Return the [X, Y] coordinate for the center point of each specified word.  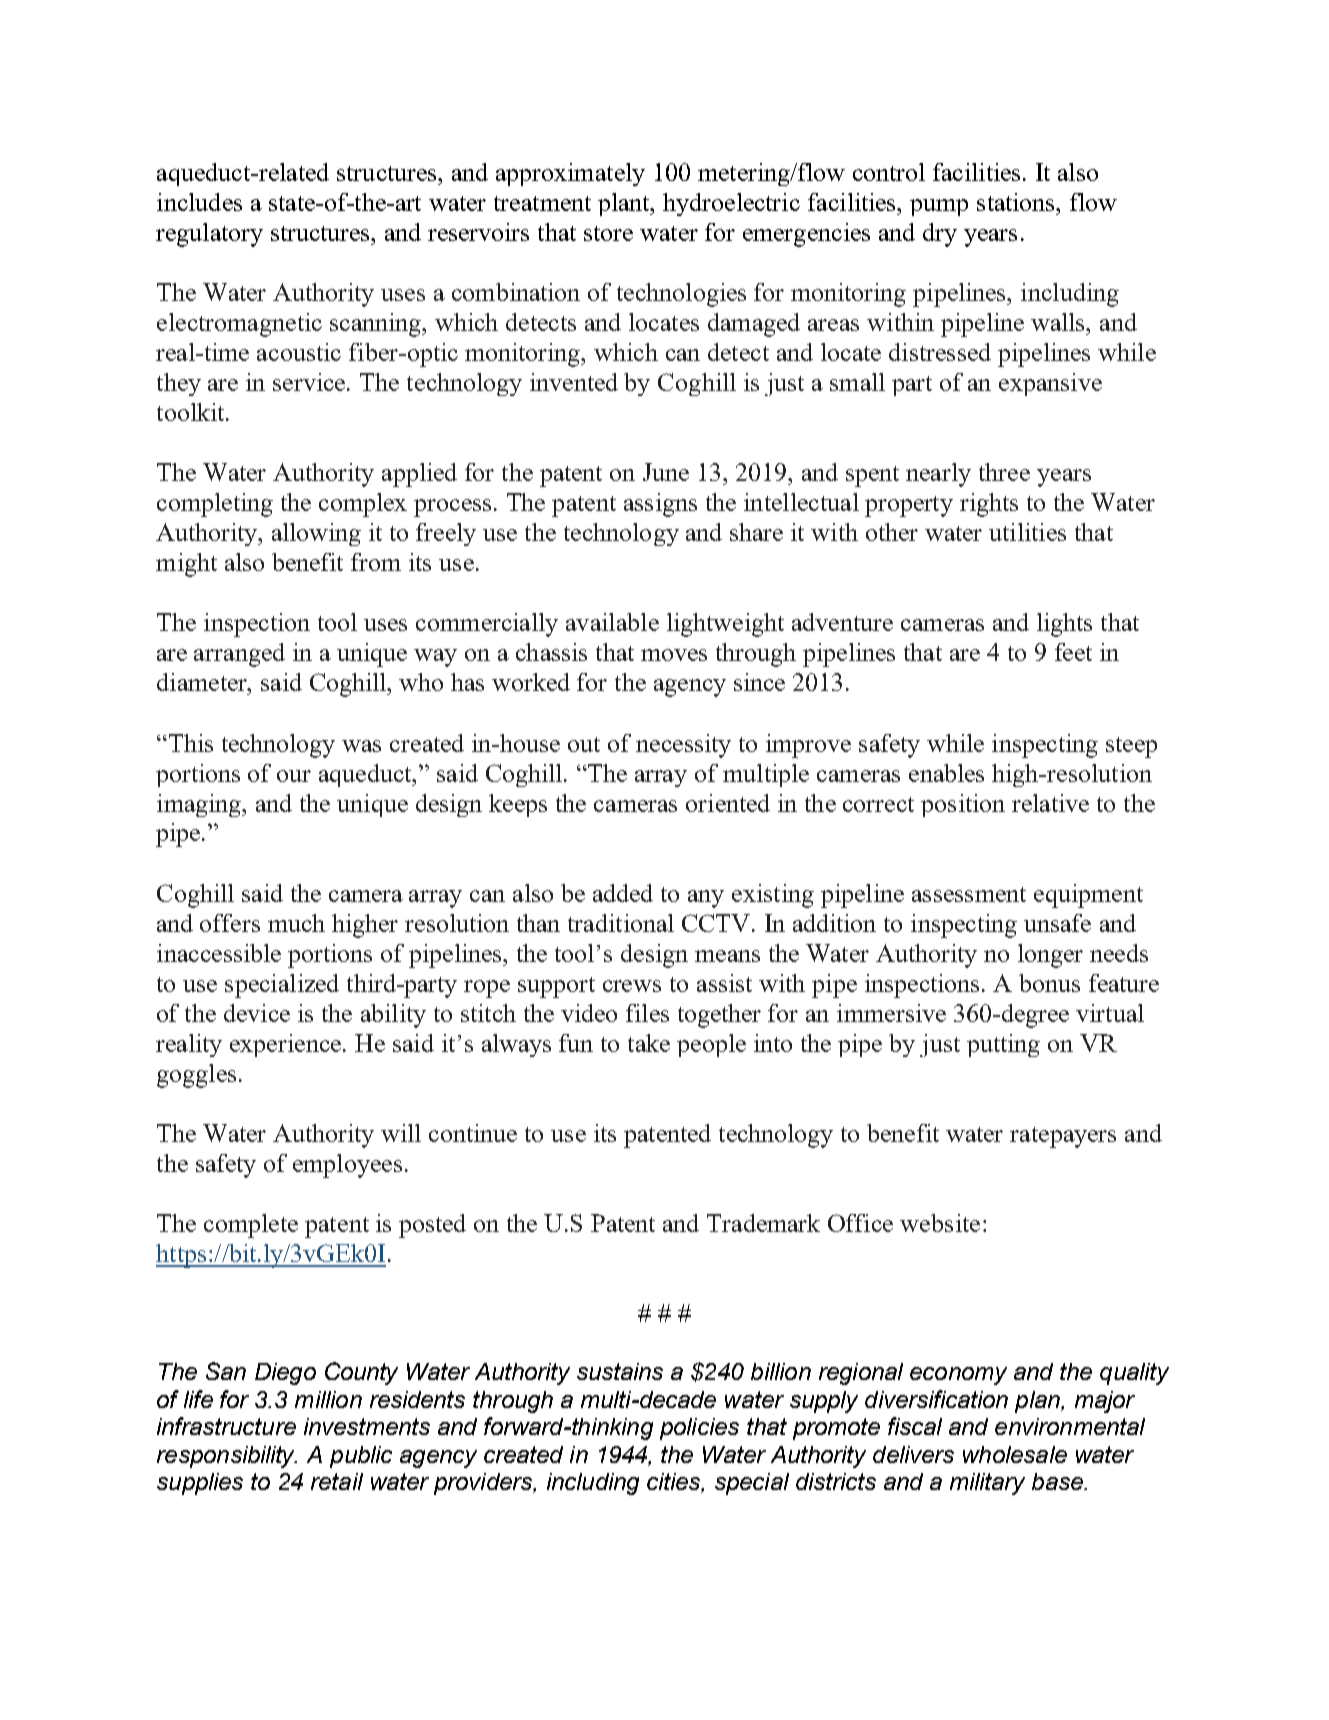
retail [337, 1481]
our [294, 776]
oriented [728, 803]
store [608, 233]
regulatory [209, 235]
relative [1050, 803]
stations [1017, 202]
